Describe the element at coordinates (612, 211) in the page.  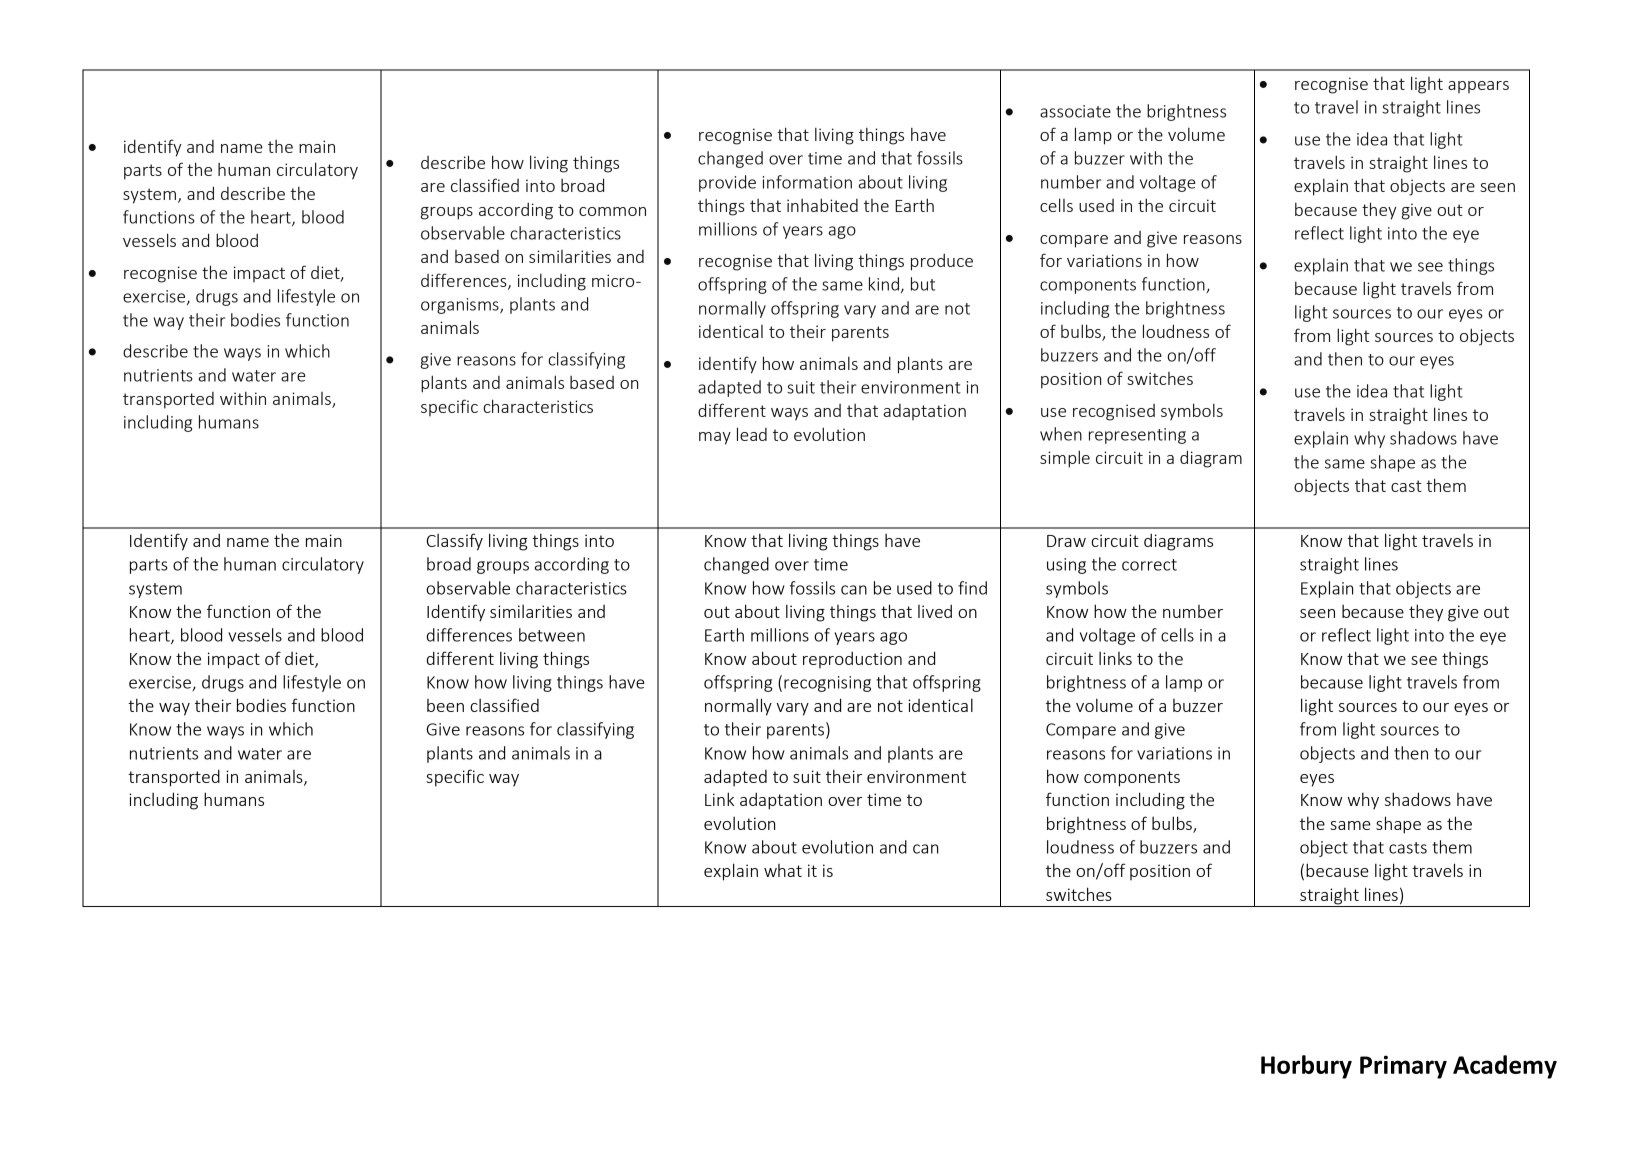
I see `common` at that location.
